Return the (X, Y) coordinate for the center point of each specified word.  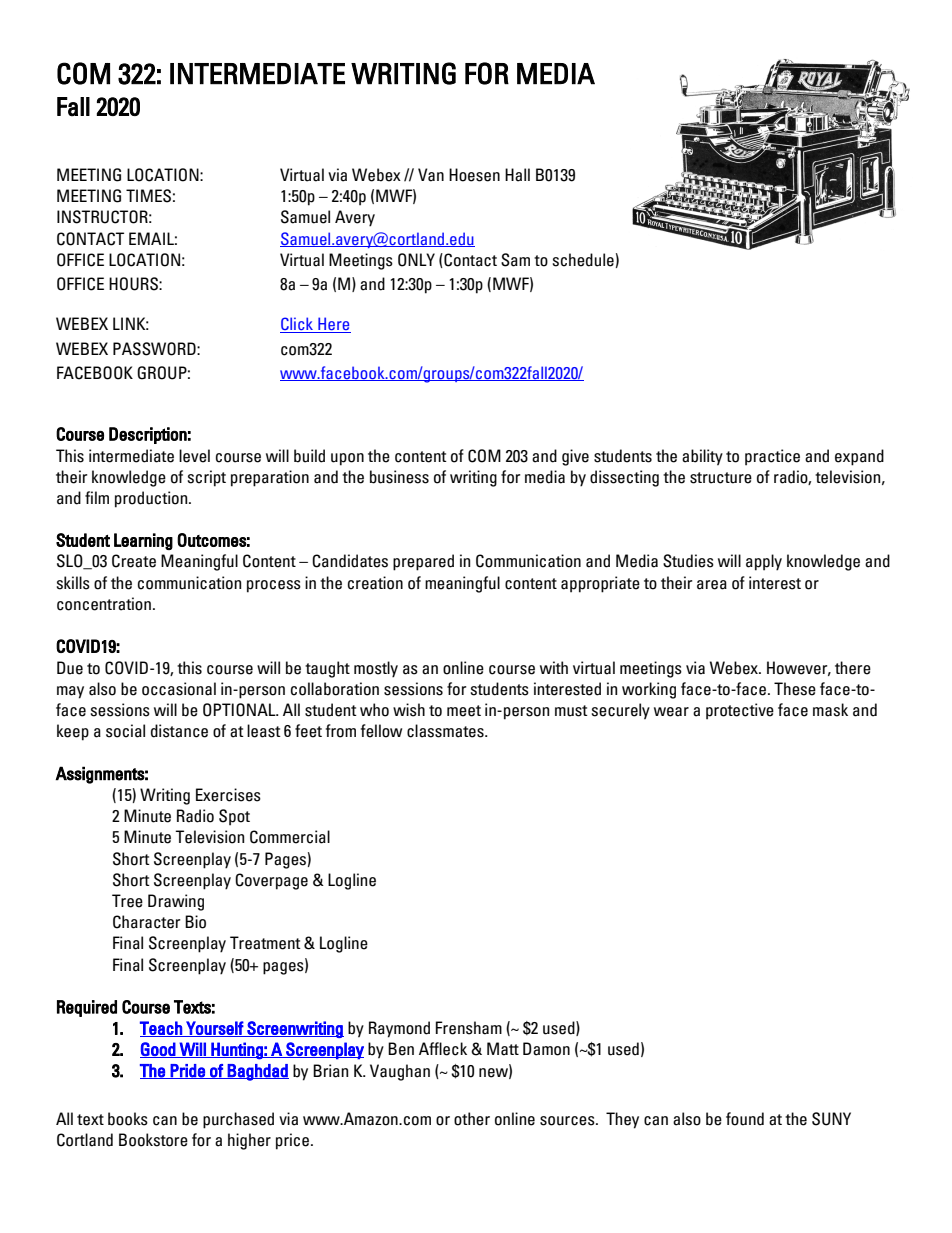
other (472, 1119)
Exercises (228, 795)
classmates (446, 731)
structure (721, 478)
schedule (583, 260)
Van (431, 175)
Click (298, 325)
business (399, 477)
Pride (188, 1071)
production (152, 499)
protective (740, 711)
